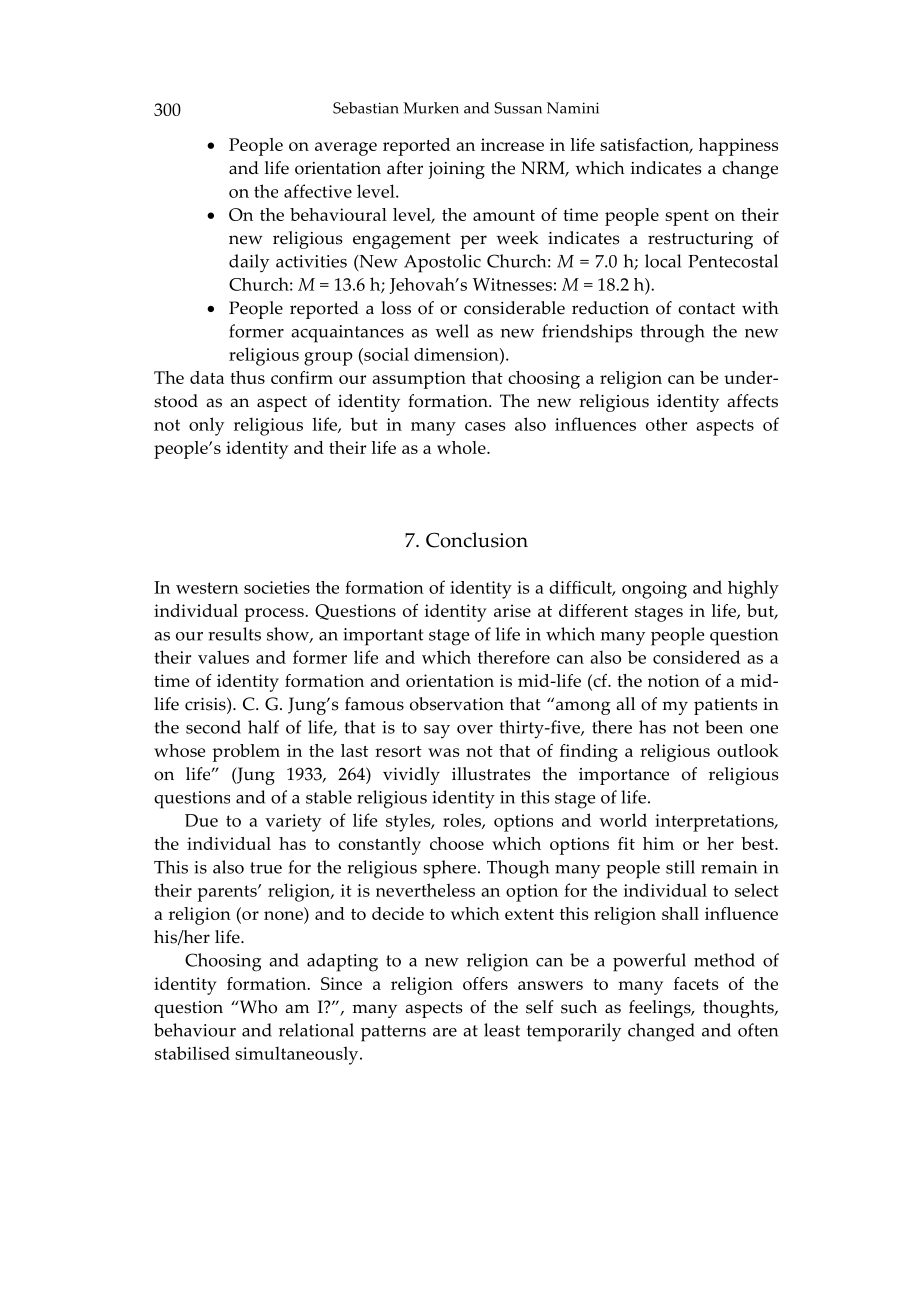  What do you see at coordinates (502, 1030) in the screenshot?
I see `least` at bounding box center [502, 1030].
